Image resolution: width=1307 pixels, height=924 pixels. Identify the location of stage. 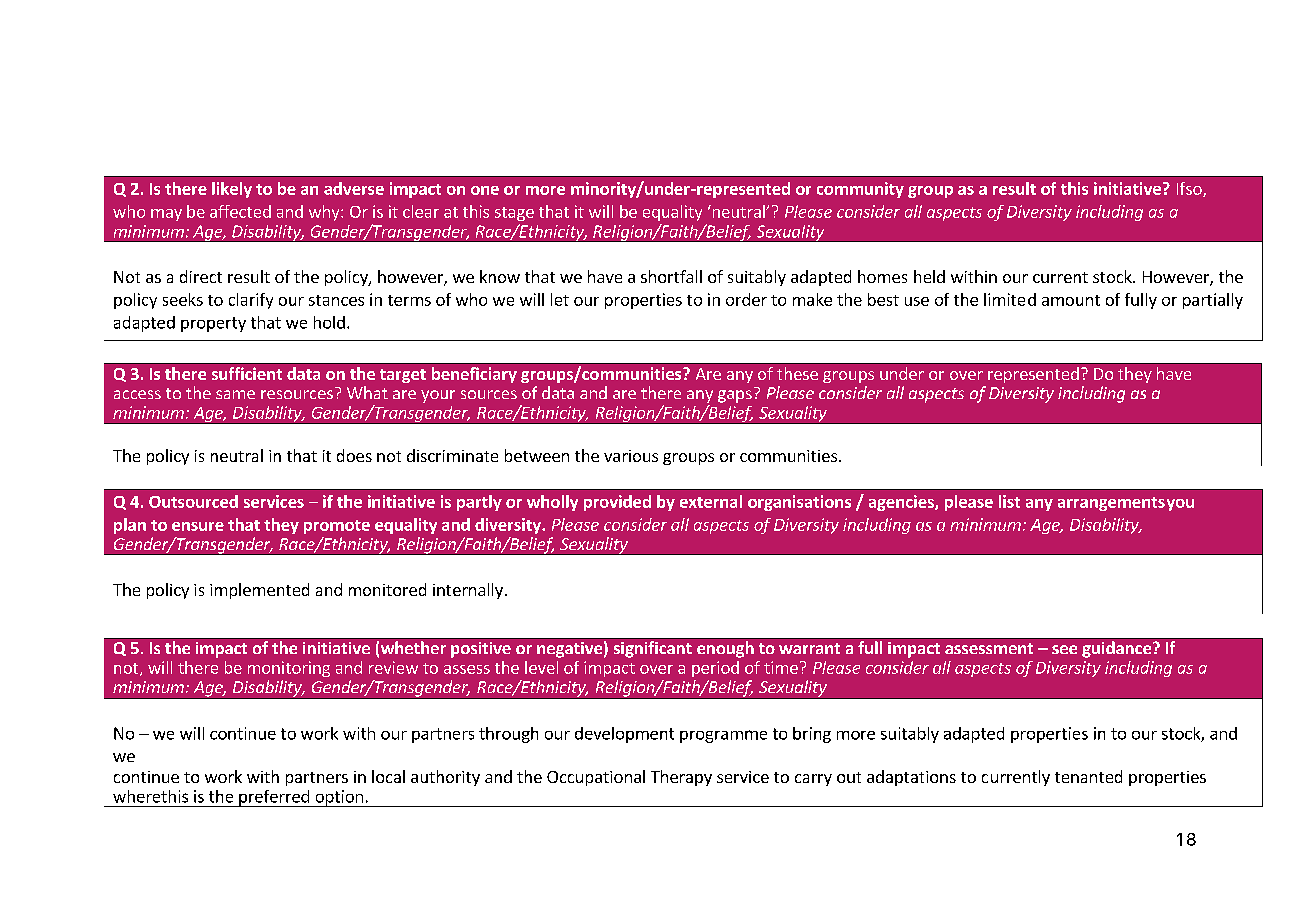
(514, 214).
